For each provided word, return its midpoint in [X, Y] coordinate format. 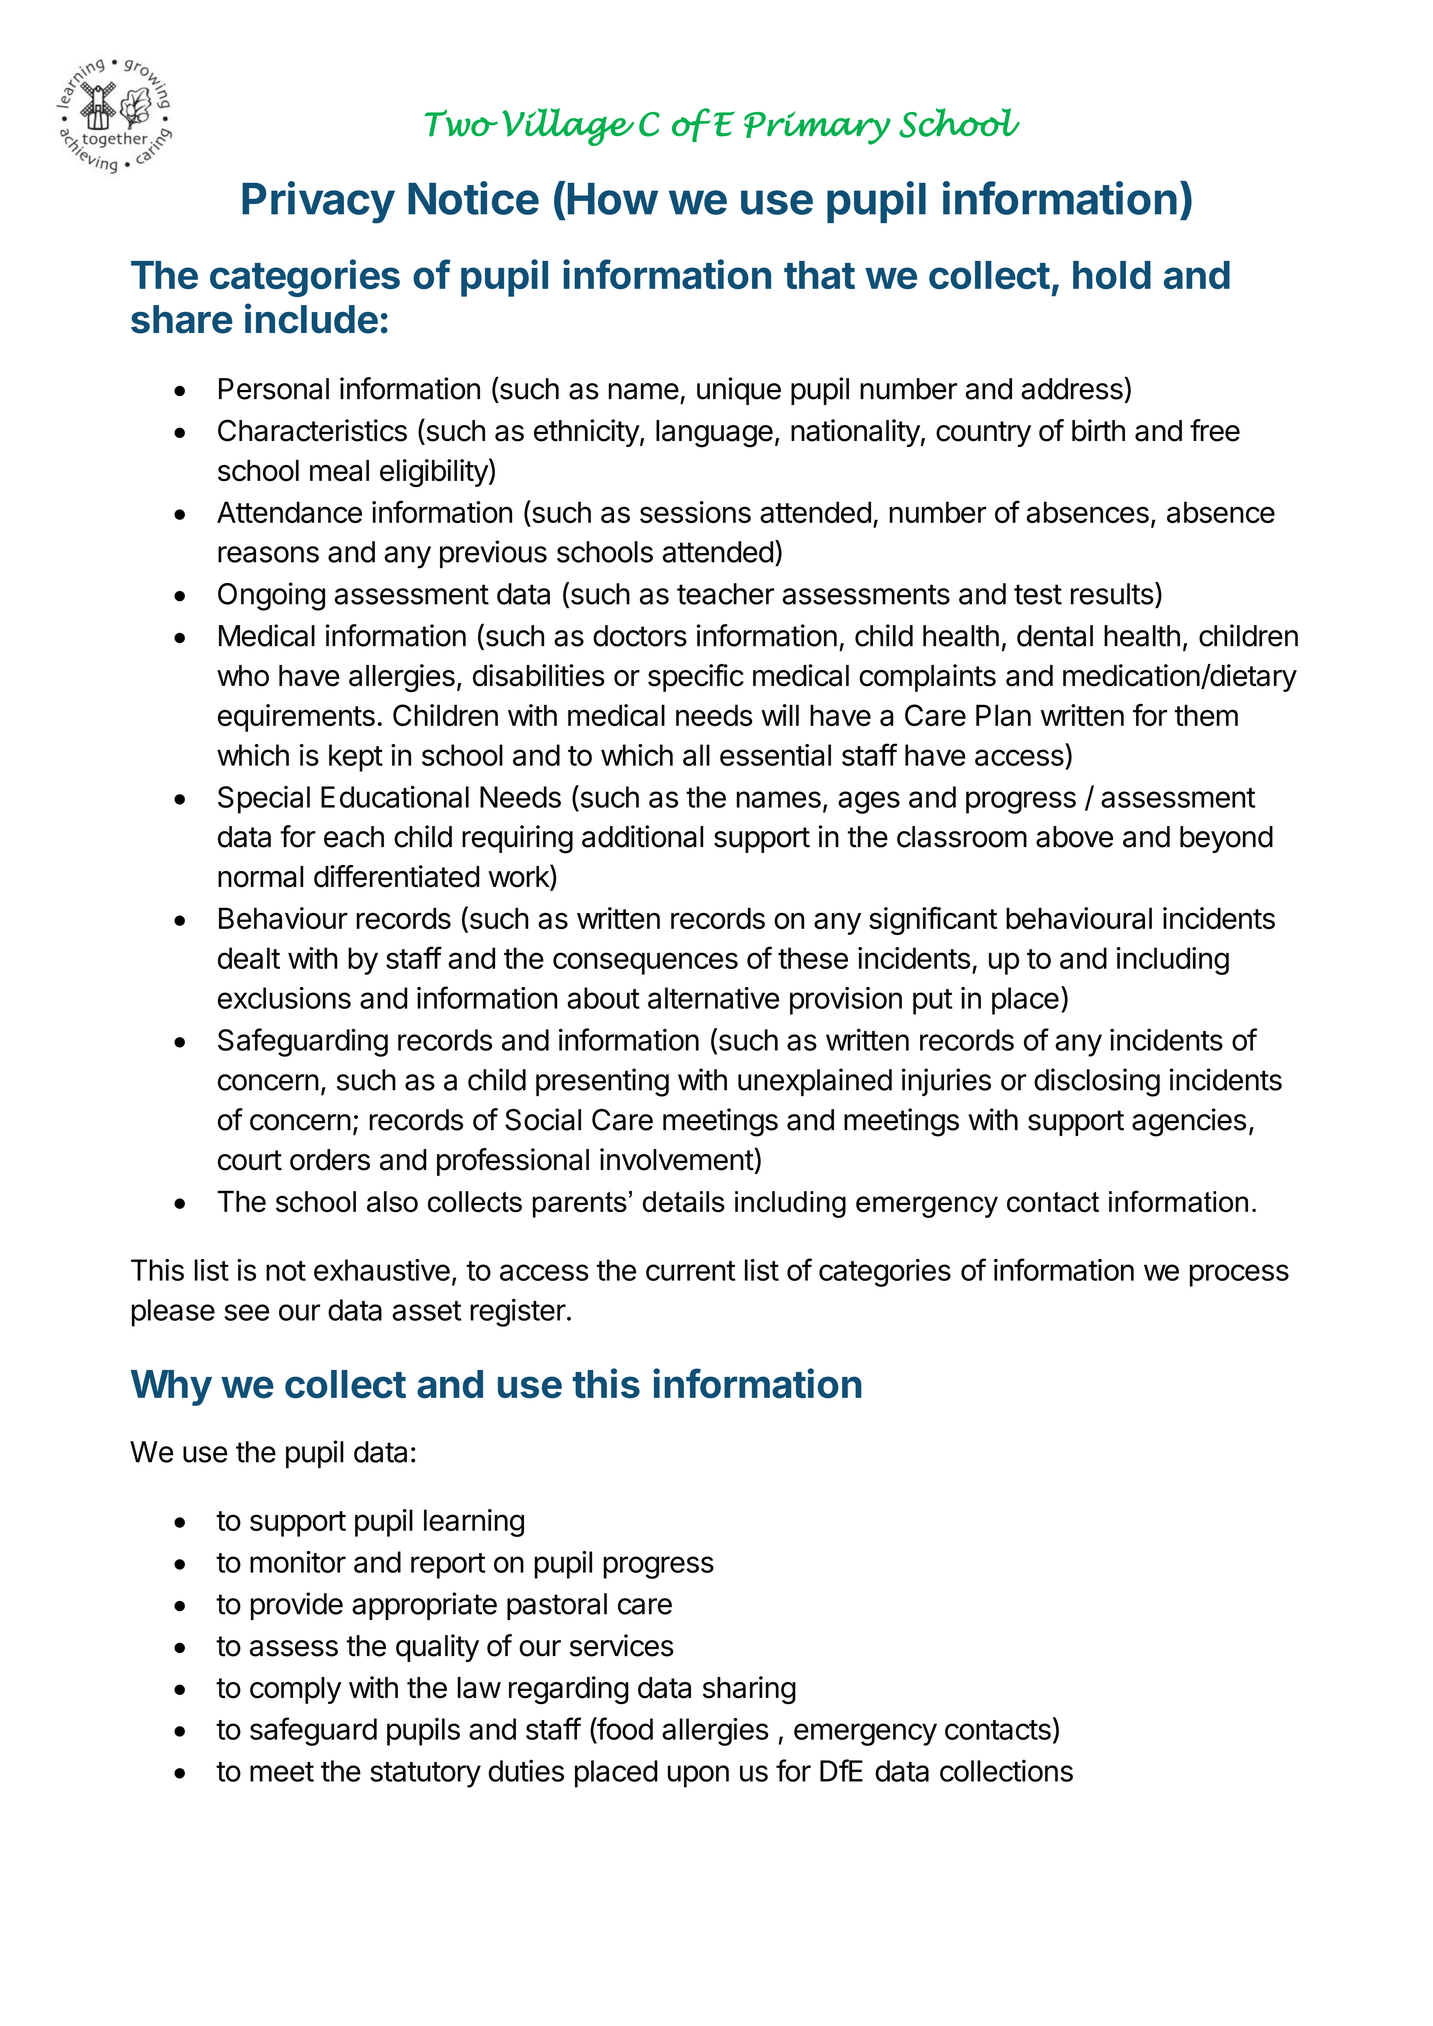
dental [1055, 636]
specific [696, 678]
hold [1112, 275]
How [613, 199]
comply [295, 1690]
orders [330, 1160]
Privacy [318, 202]
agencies [1189, 1122]
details [684, 1201]
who [243, 676]
